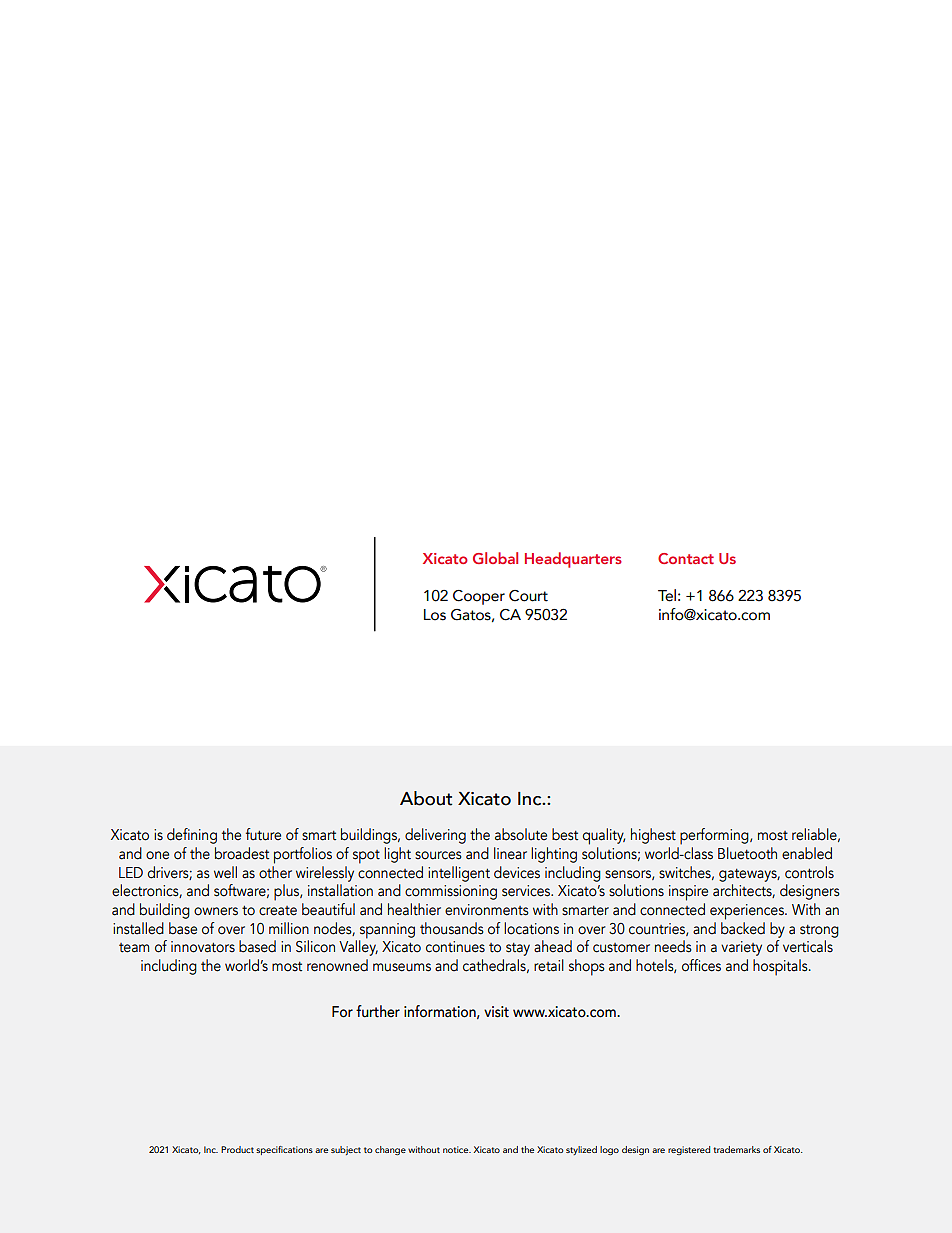  I want to click on Contact, so click(686, 558).
